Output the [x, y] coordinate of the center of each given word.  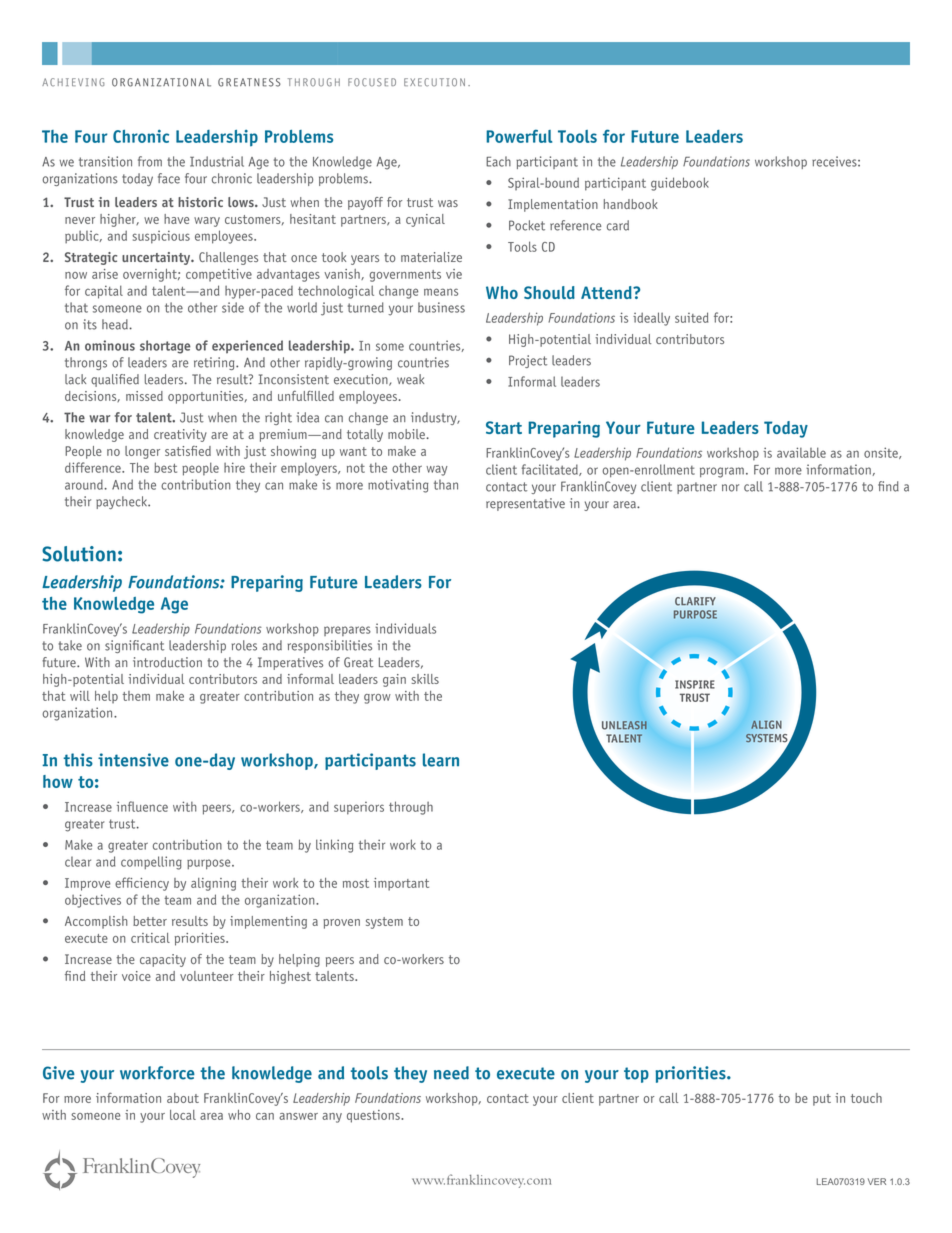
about [183, 1098]
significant [134, 646]
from [150, 161]
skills [425, 679]
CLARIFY [695, 601]
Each [498, 161]
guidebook [680, 184]
